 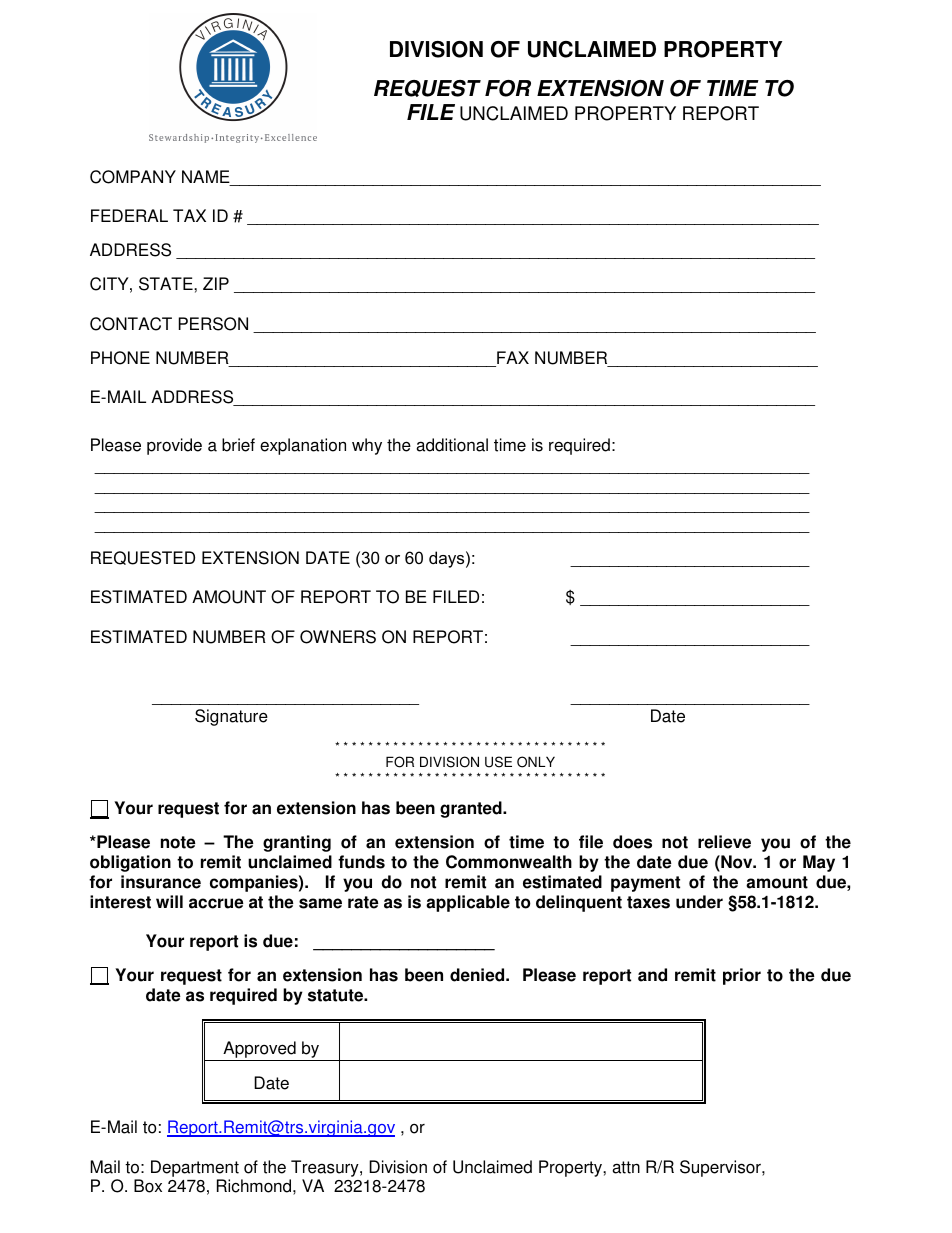 I want to click on prior, so click(x=742, y=976).
